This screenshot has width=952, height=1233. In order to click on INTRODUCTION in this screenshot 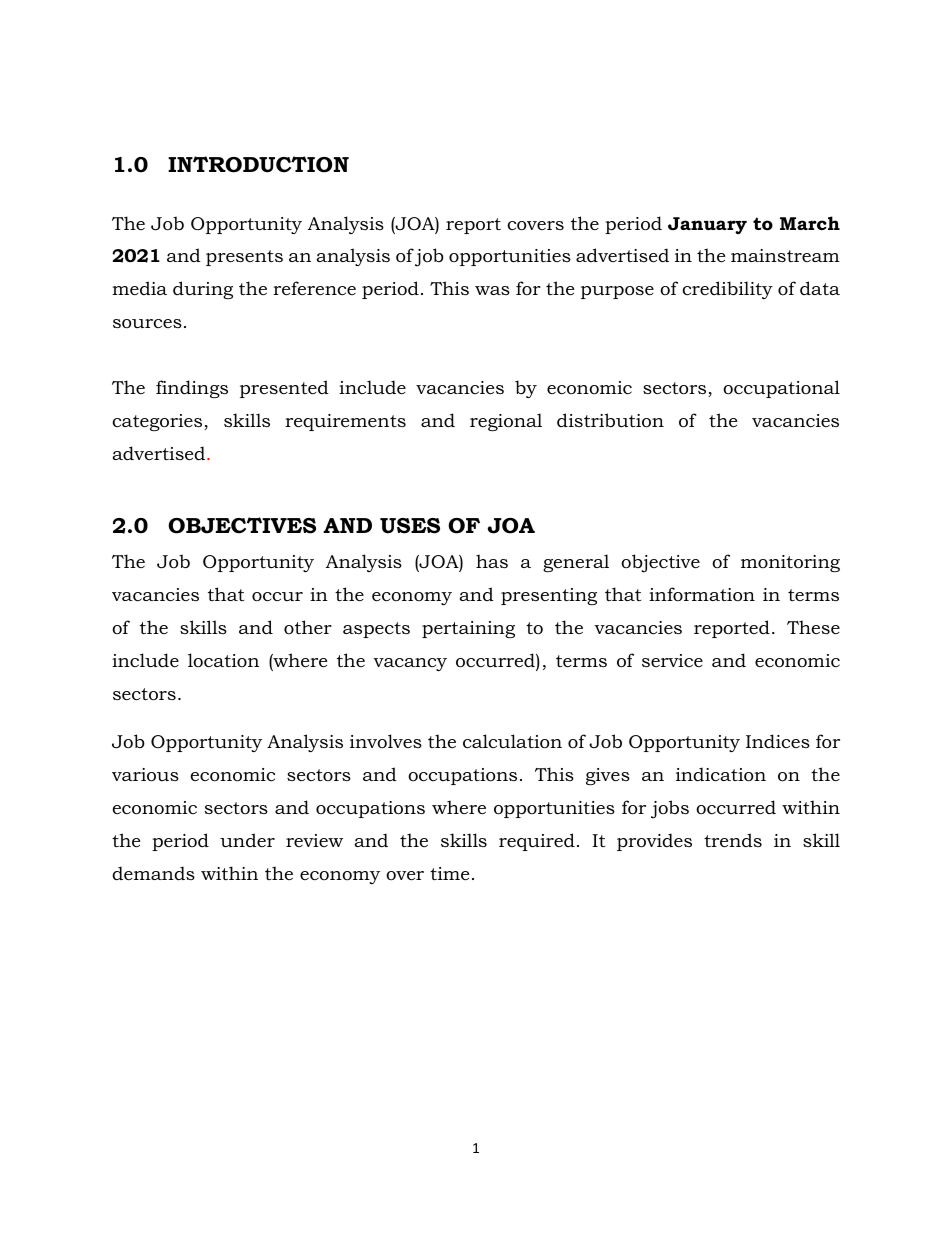, I will do `click(258, 164)`.
